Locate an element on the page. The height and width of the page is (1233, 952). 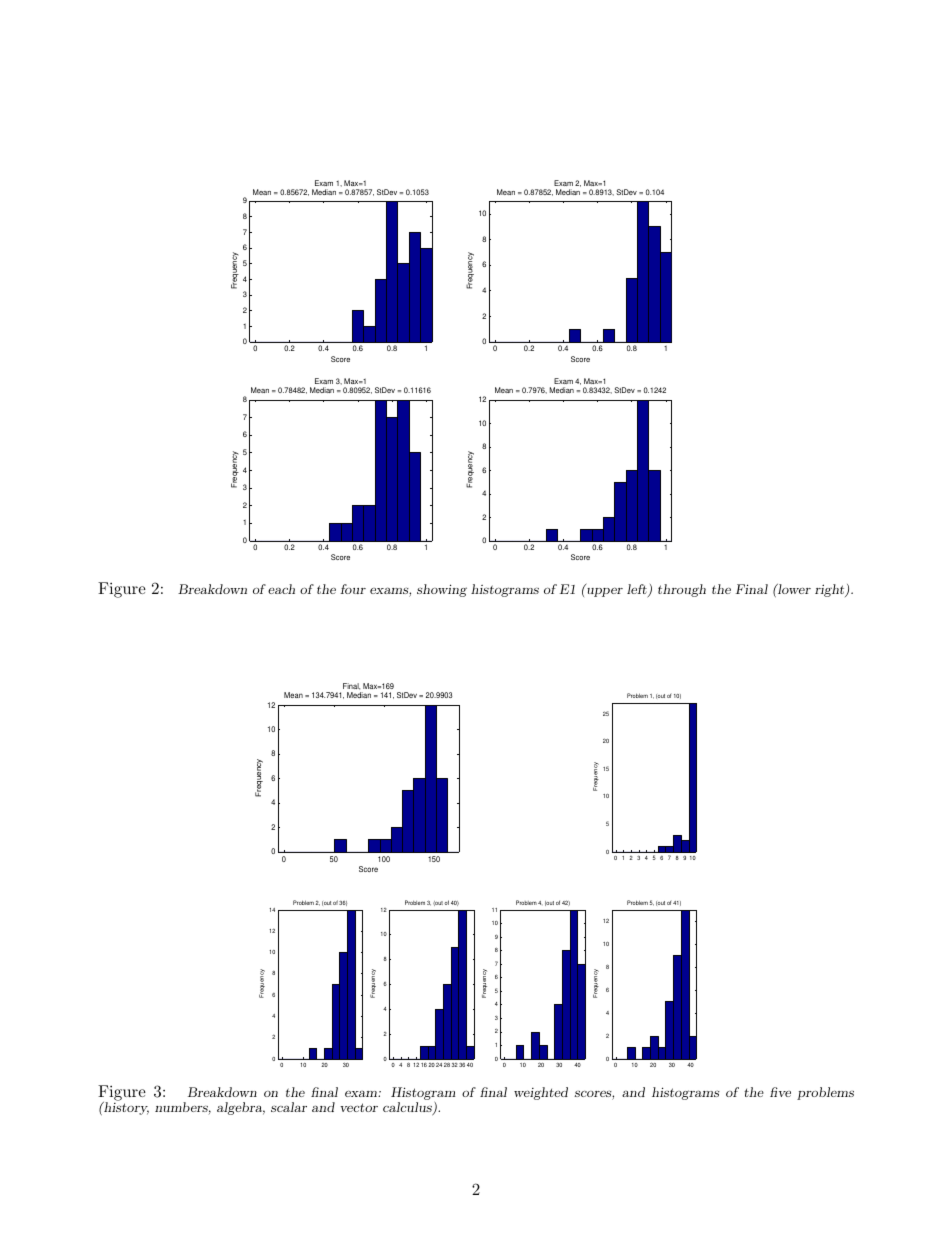
history is located at coordinates (125, 1107).
